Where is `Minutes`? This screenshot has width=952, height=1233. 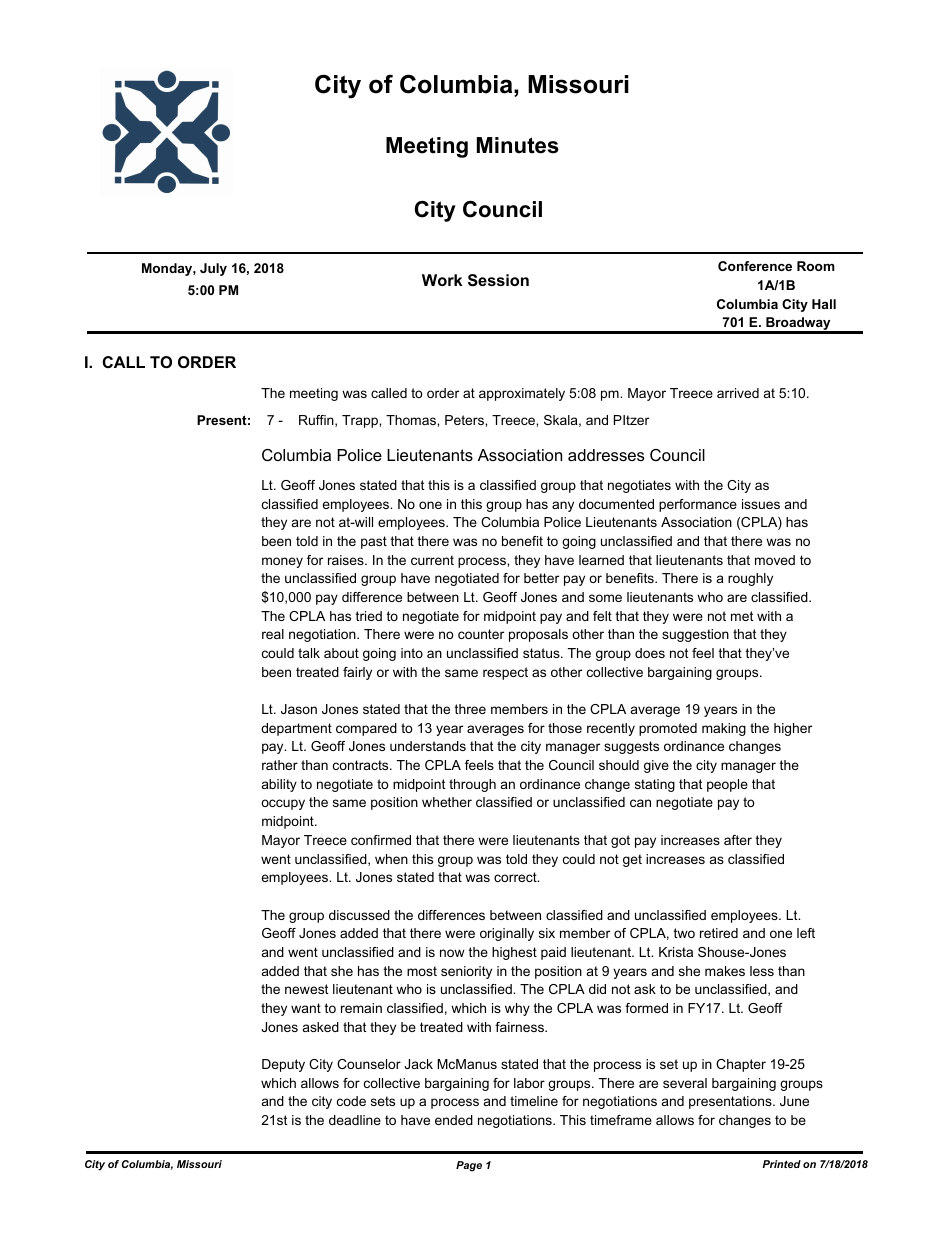
Minutes is located at coordinates (518, 145).
